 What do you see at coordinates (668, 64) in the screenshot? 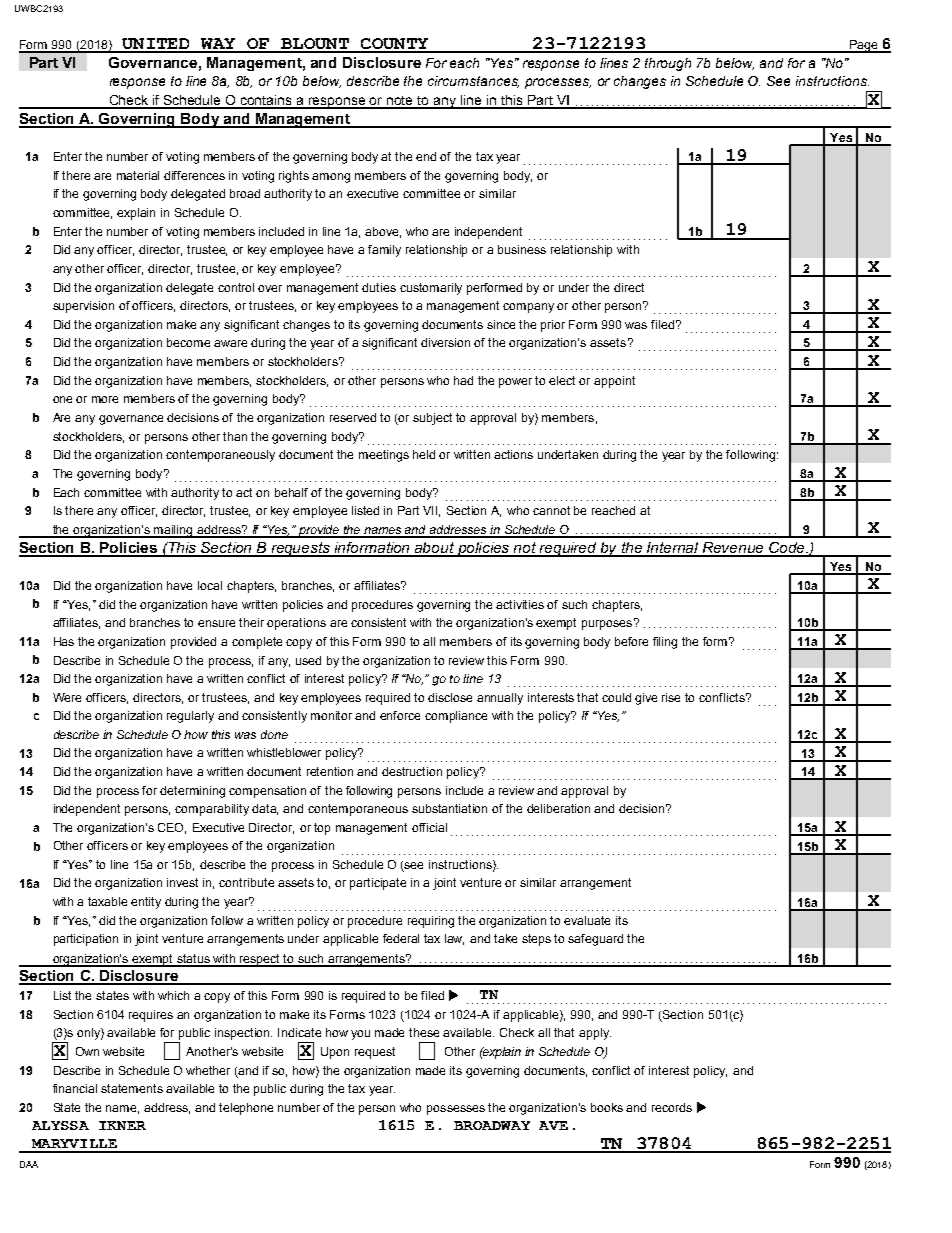
I see `through` at bounding box center [668, 64].
